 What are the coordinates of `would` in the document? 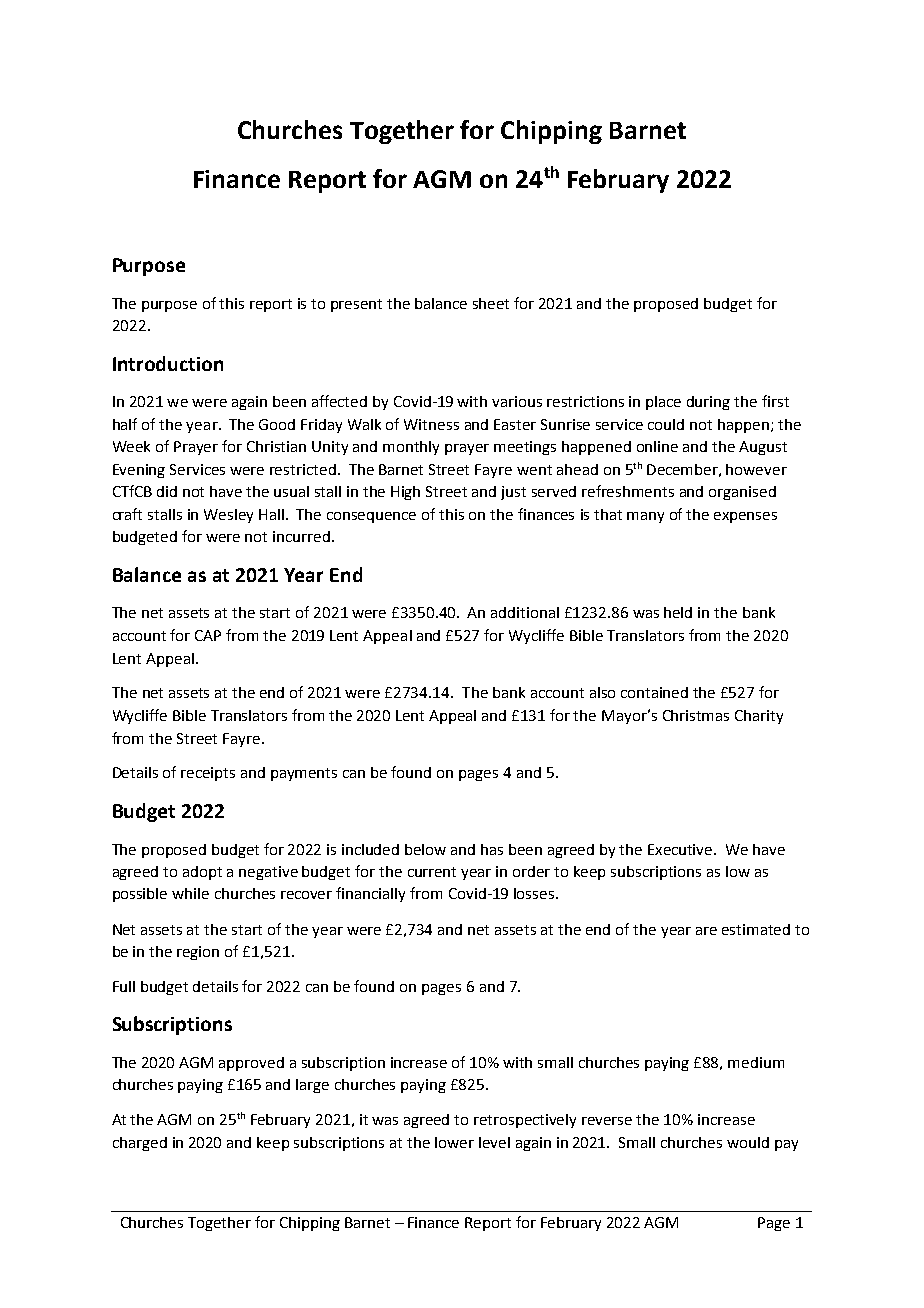 It's located at (748, 1142).
